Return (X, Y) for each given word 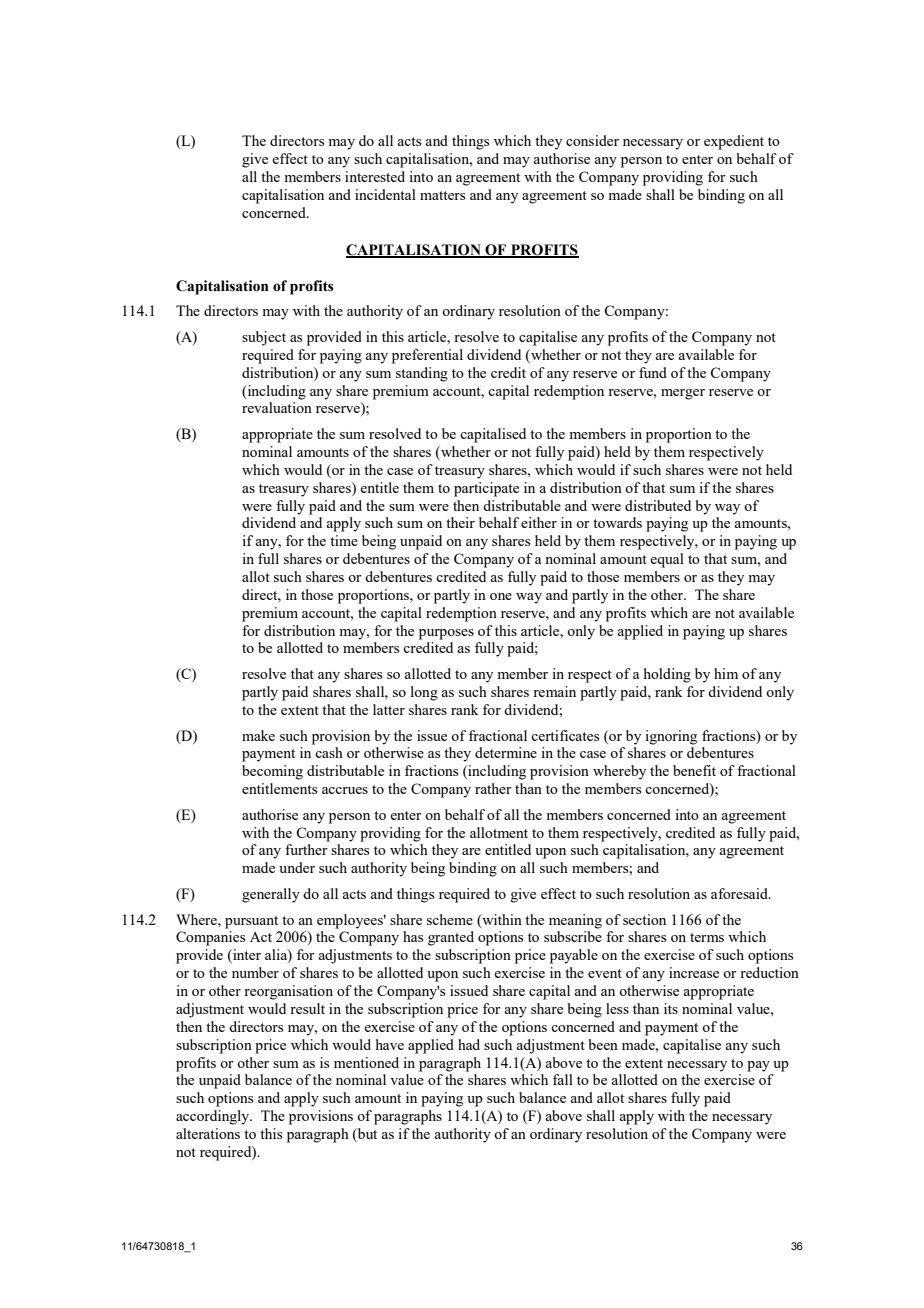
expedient (734, 142)
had (469, 1044)
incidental (385, 194)
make (258, 735)
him (726, 673)
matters (442, 195)
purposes (446, 634)
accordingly (214, 1117)
